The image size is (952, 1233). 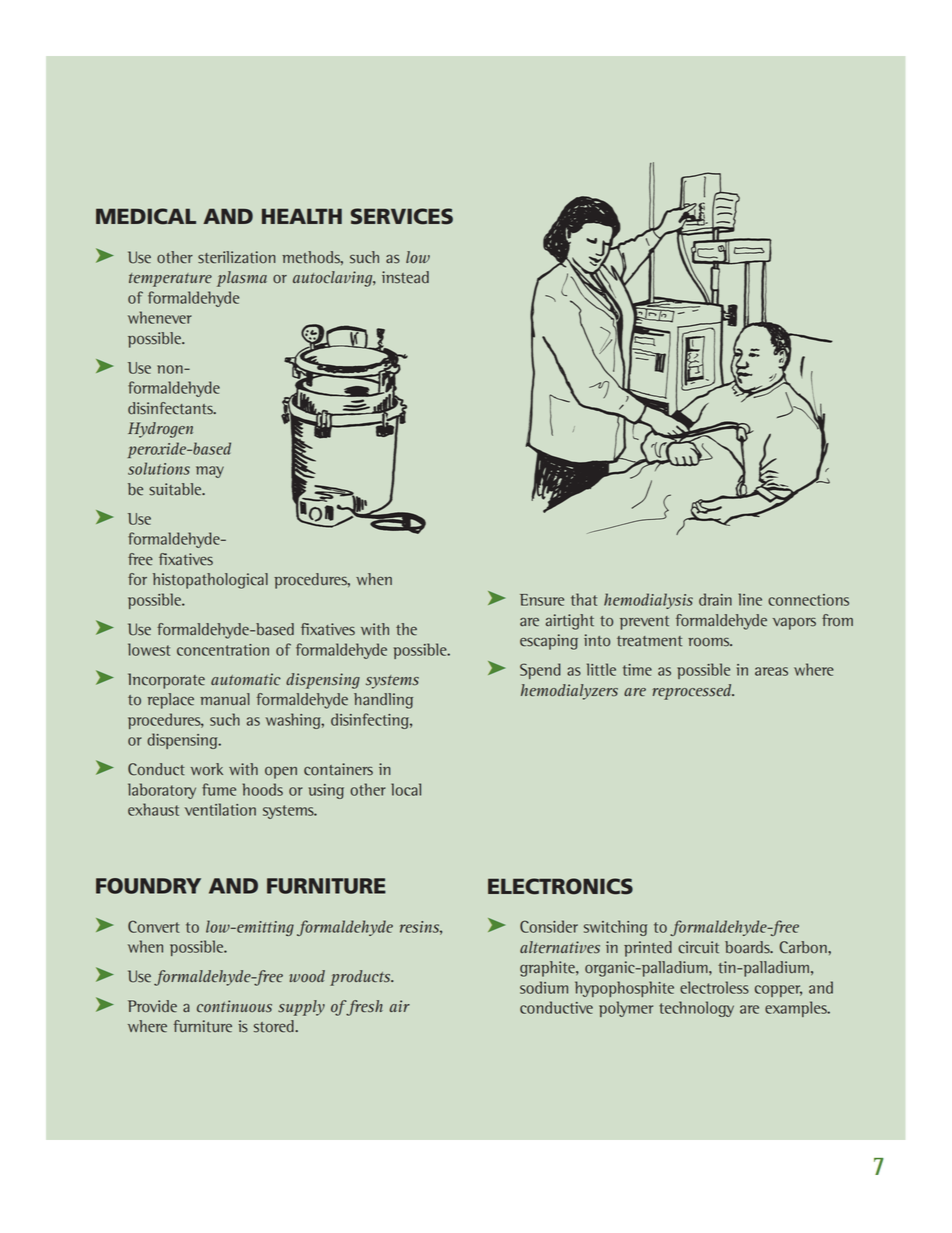 I want to click on continuous, so click(x=234, y=1006).
